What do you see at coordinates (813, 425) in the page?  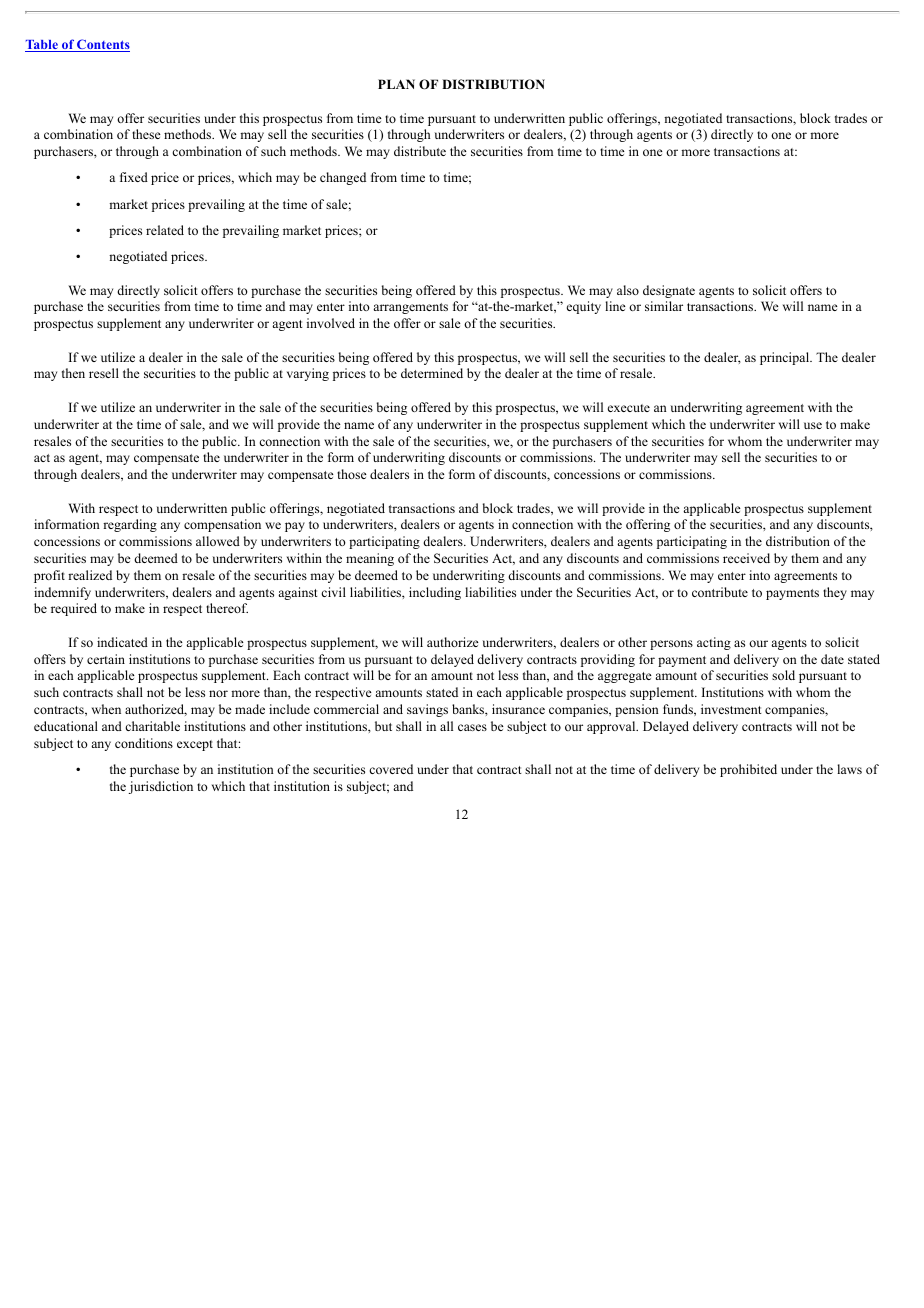 I see `use` at bounding box center [813, 425].
